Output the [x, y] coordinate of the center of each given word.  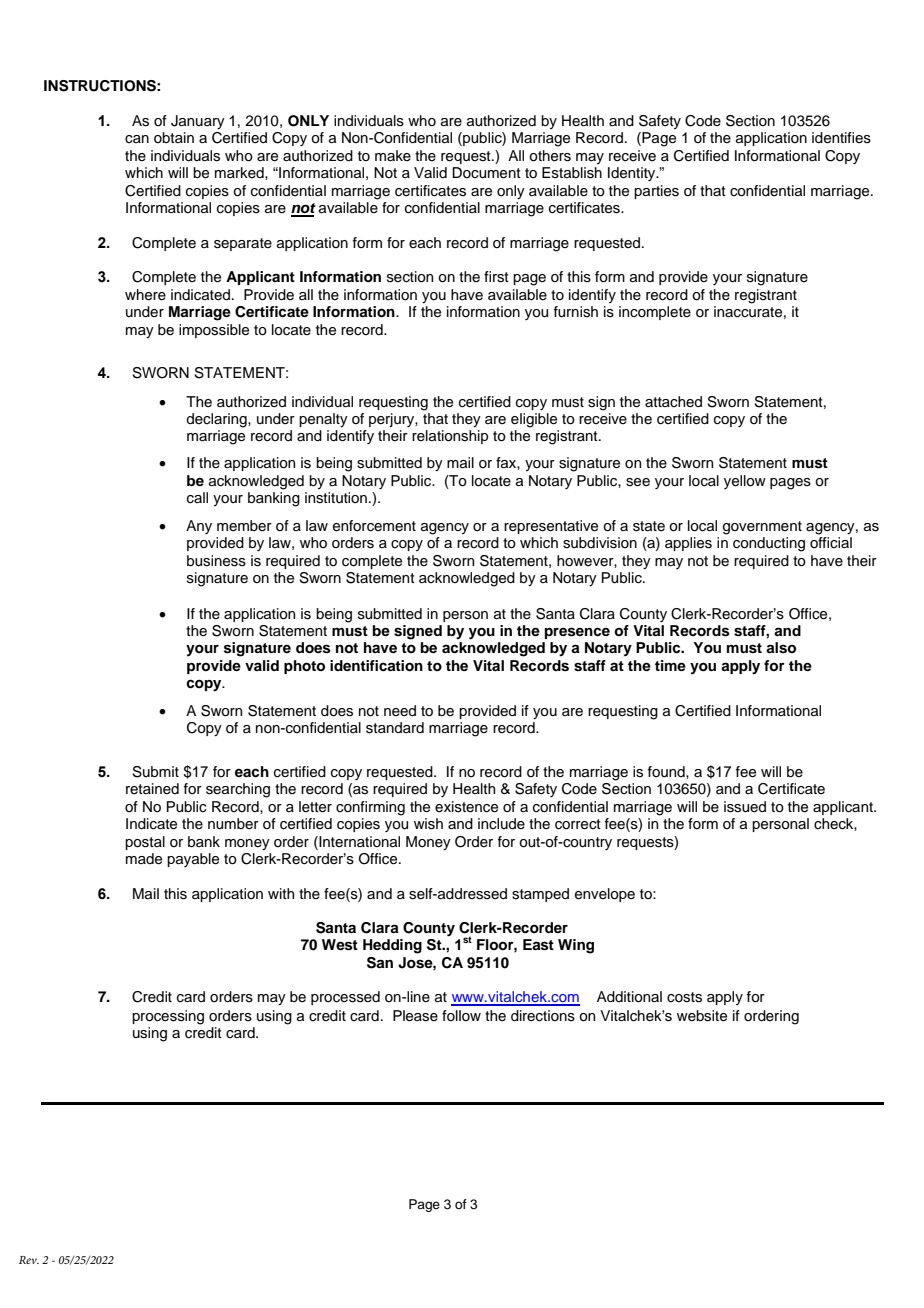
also [781, 648]
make [393, 156]
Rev [29, 1260]
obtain [174, 137]
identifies [841, 138]
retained [152, 789]
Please [415, 1016]
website [702, 1016]
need [400, 711]
